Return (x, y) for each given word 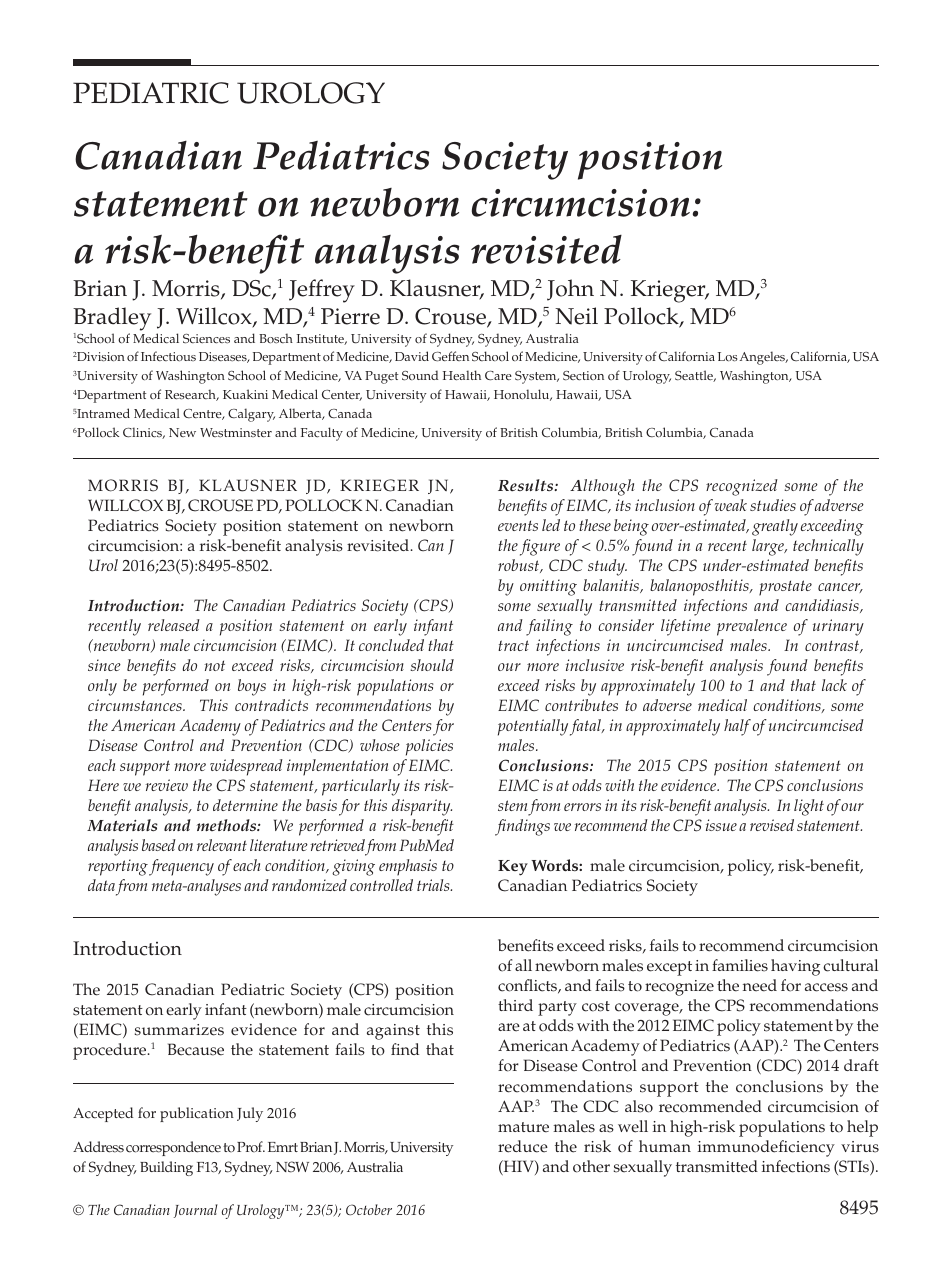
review (167, 785)
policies (429, 747)
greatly (775, 527)
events (518, 525)
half (737, 727)
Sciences (206, 339)
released (174, 625)
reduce (523, 1146)
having (795, 967)
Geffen (450, 356)
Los (727, 357)
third (515, 1005)
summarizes (179, 1030)
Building (166, 1168)
